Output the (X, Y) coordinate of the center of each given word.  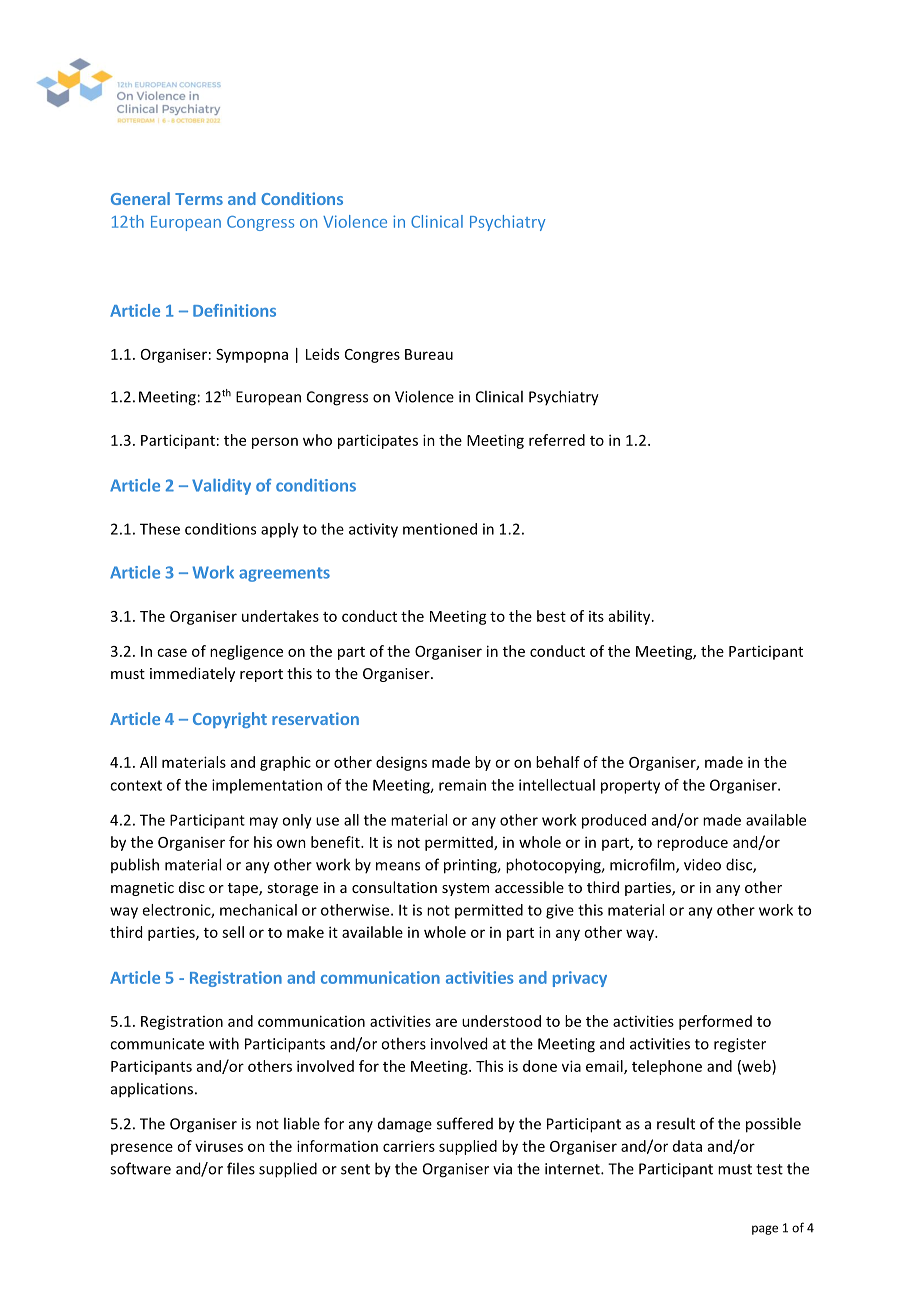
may (264, 823)
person (275, 443)
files (241, 1168)
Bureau (429, 354)
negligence (246, 652)
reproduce (692, 843)
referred (557, 440)
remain (462, 785)
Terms (199, 199)
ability (631, 617)
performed (715, 1022)
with (224, 1043)
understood (501, 1021)
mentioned (440, 529)
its (596, 616)
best (551, 616)
